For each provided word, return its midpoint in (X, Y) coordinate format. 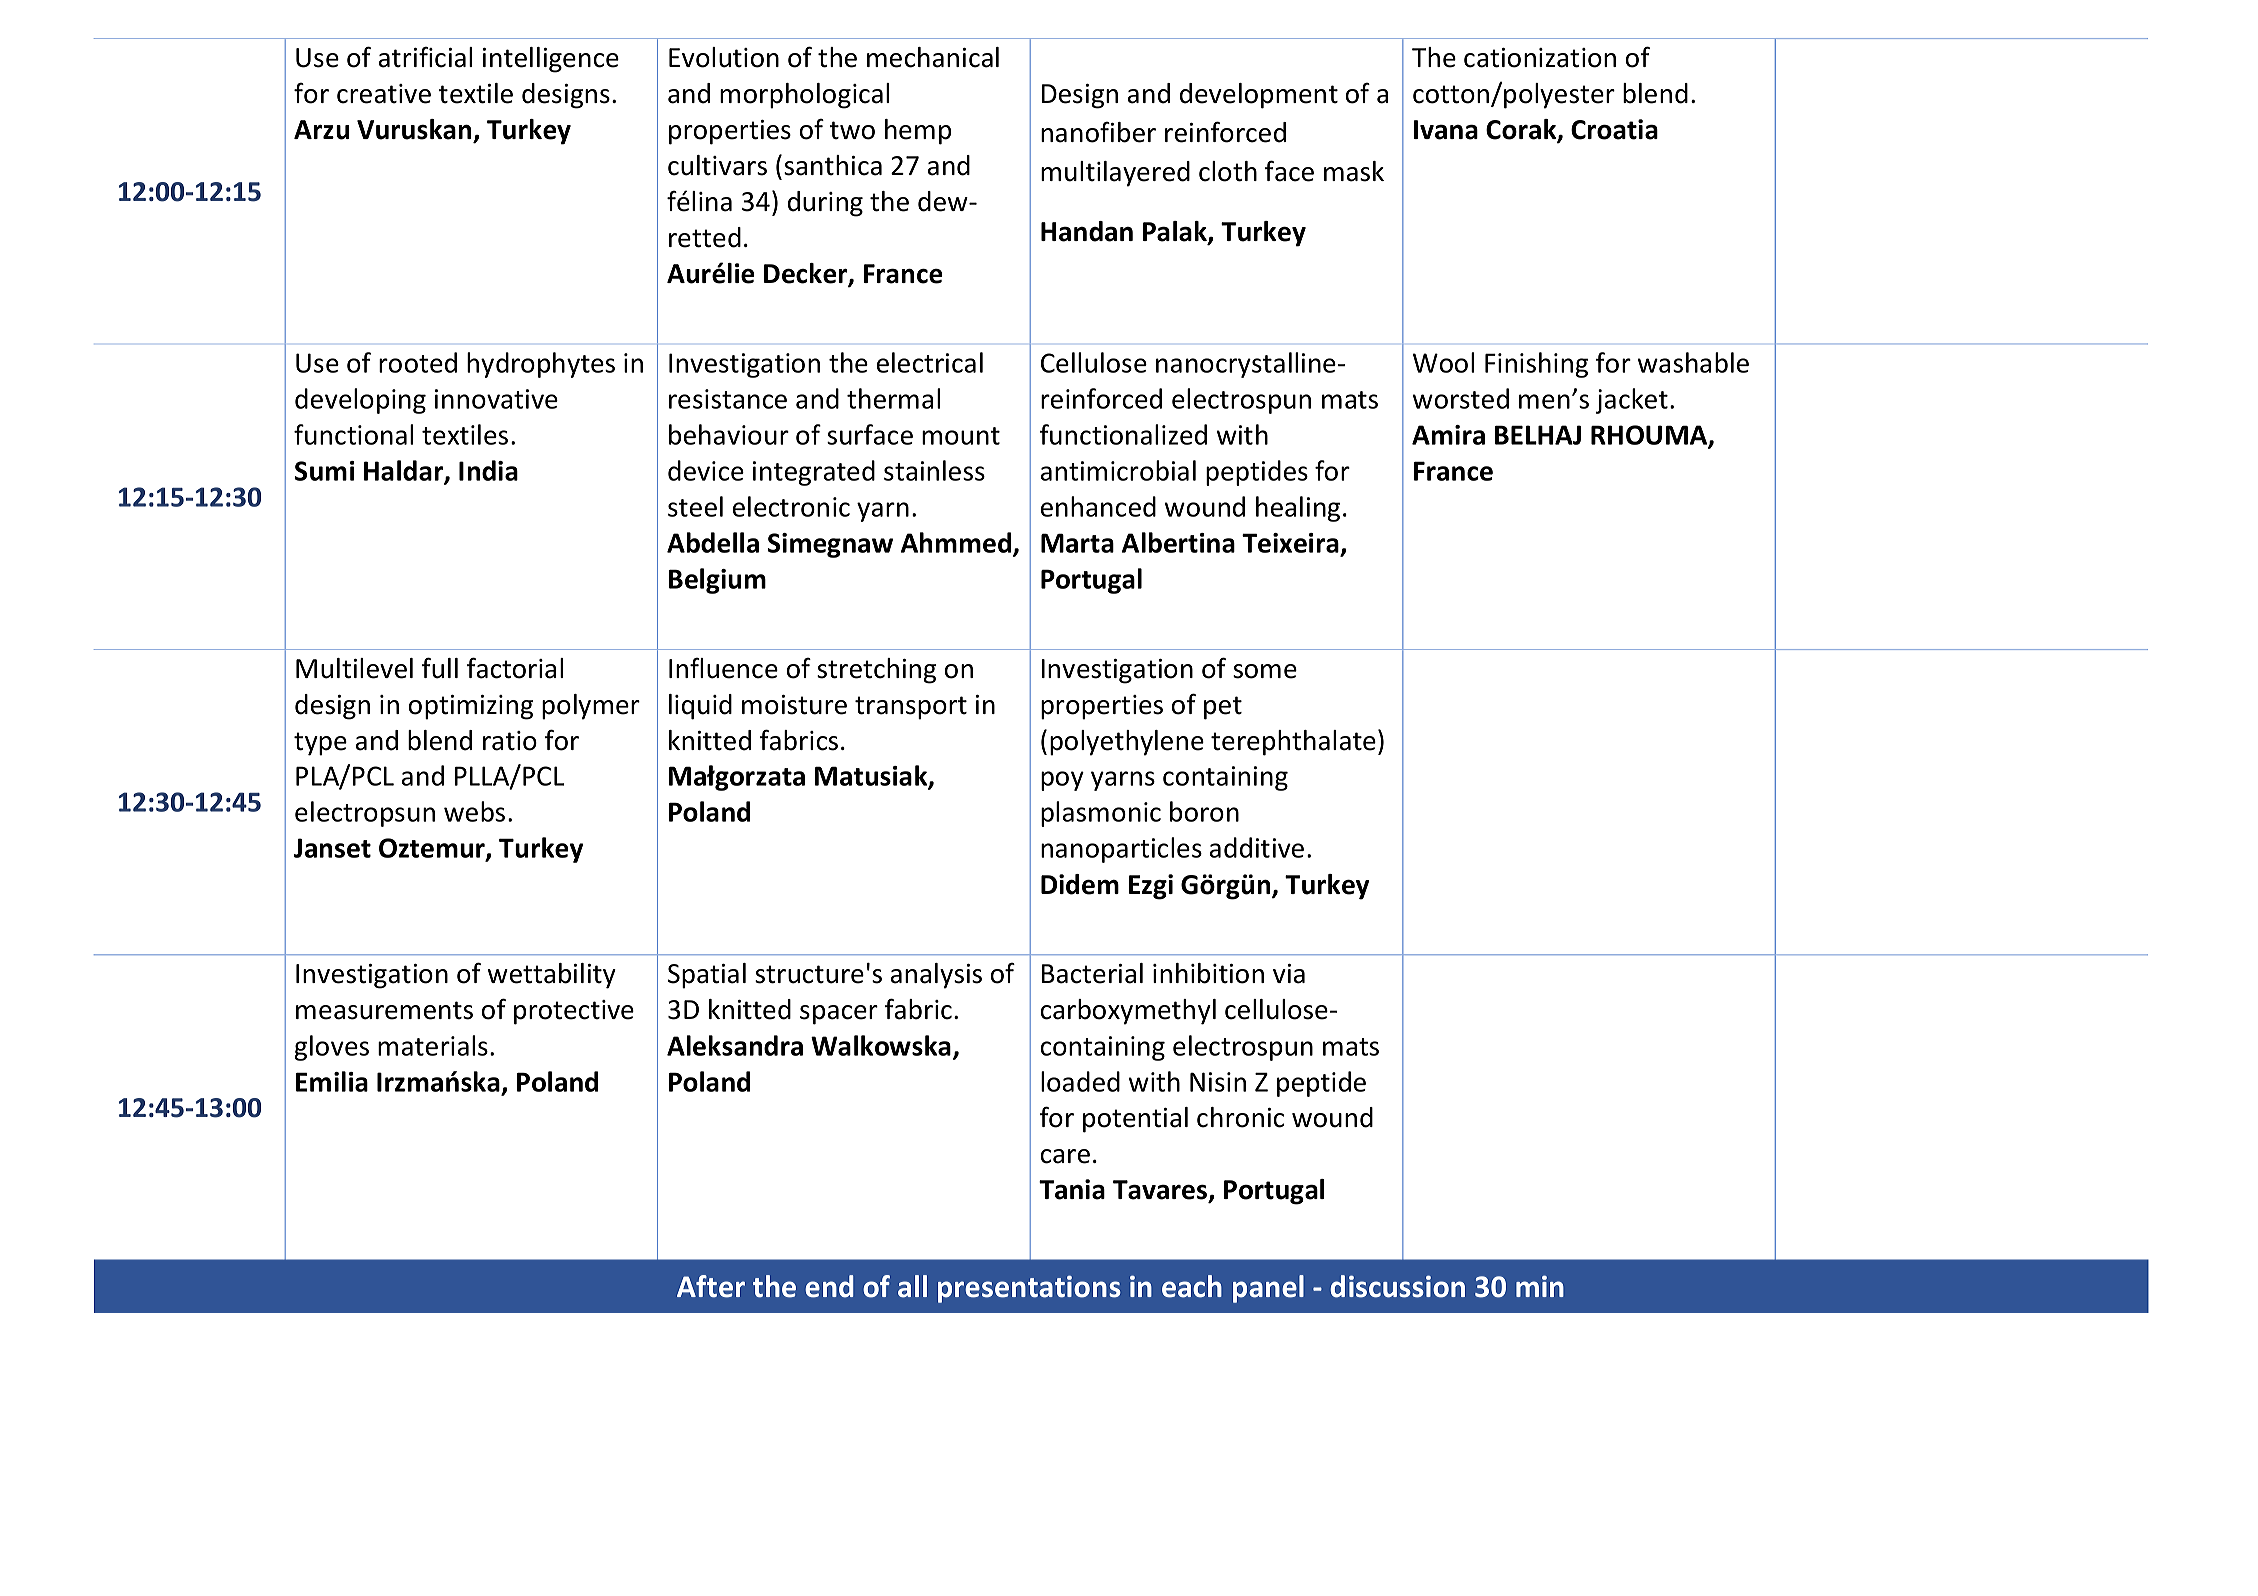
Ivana (1446, 130)
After (711, 1286)
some (1265, 671)
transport (911, 708)
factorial (515, 668)
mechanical (933, 57)
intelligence (551, 60)
